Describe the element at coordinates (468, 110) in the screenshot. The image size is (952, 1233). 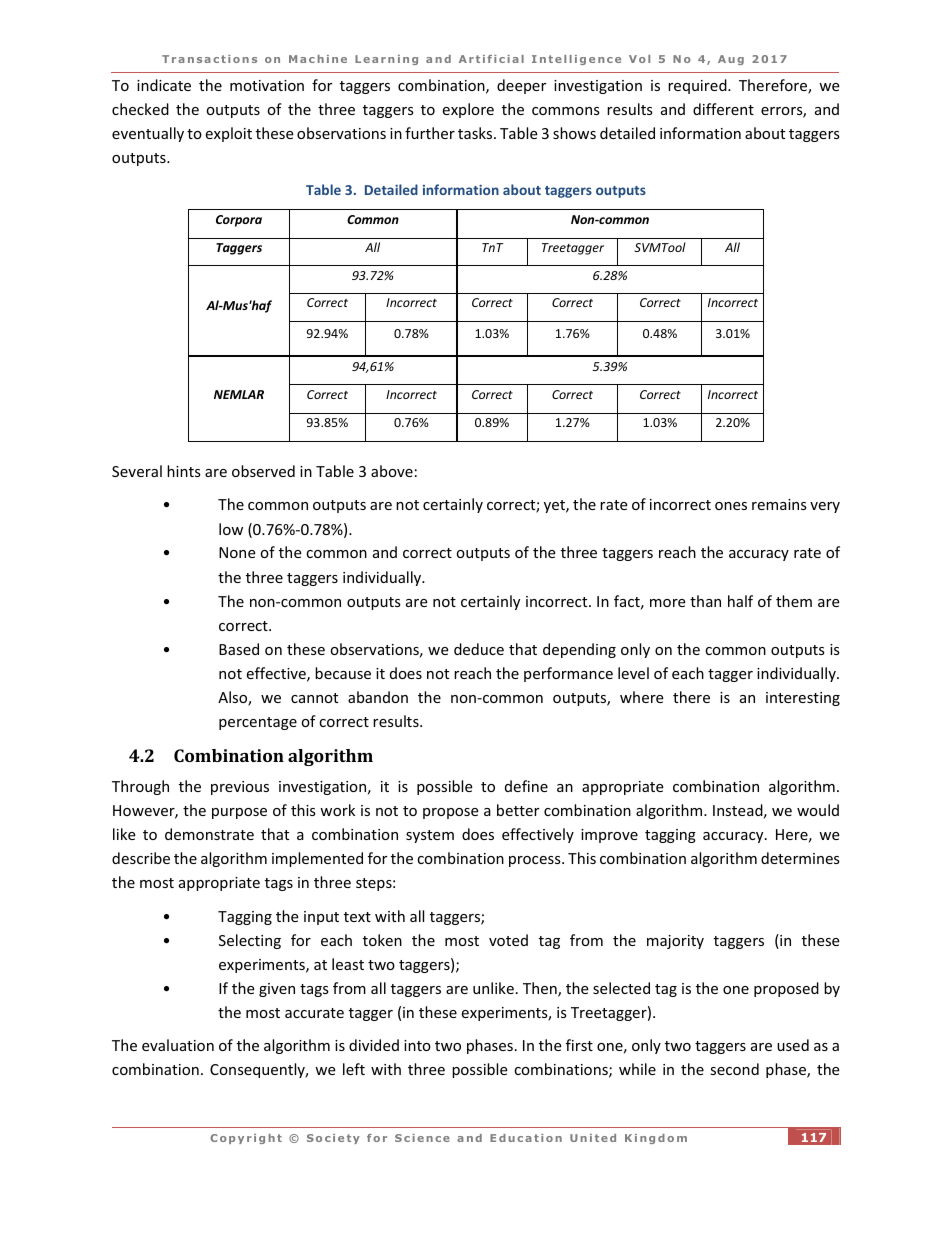
I see `explore` at that location.
